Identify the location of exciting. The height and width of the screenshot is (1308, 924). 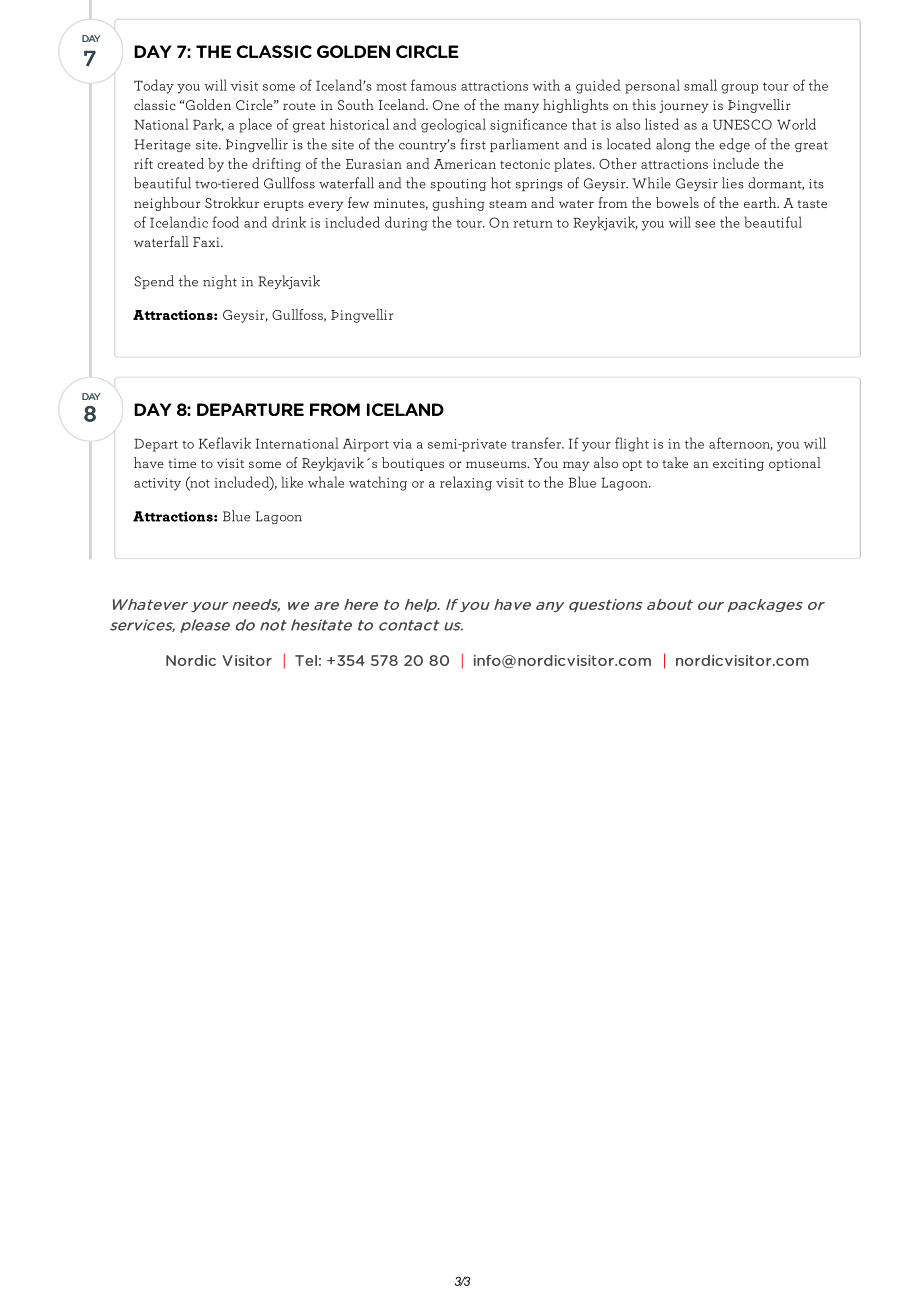
(738, 464).
